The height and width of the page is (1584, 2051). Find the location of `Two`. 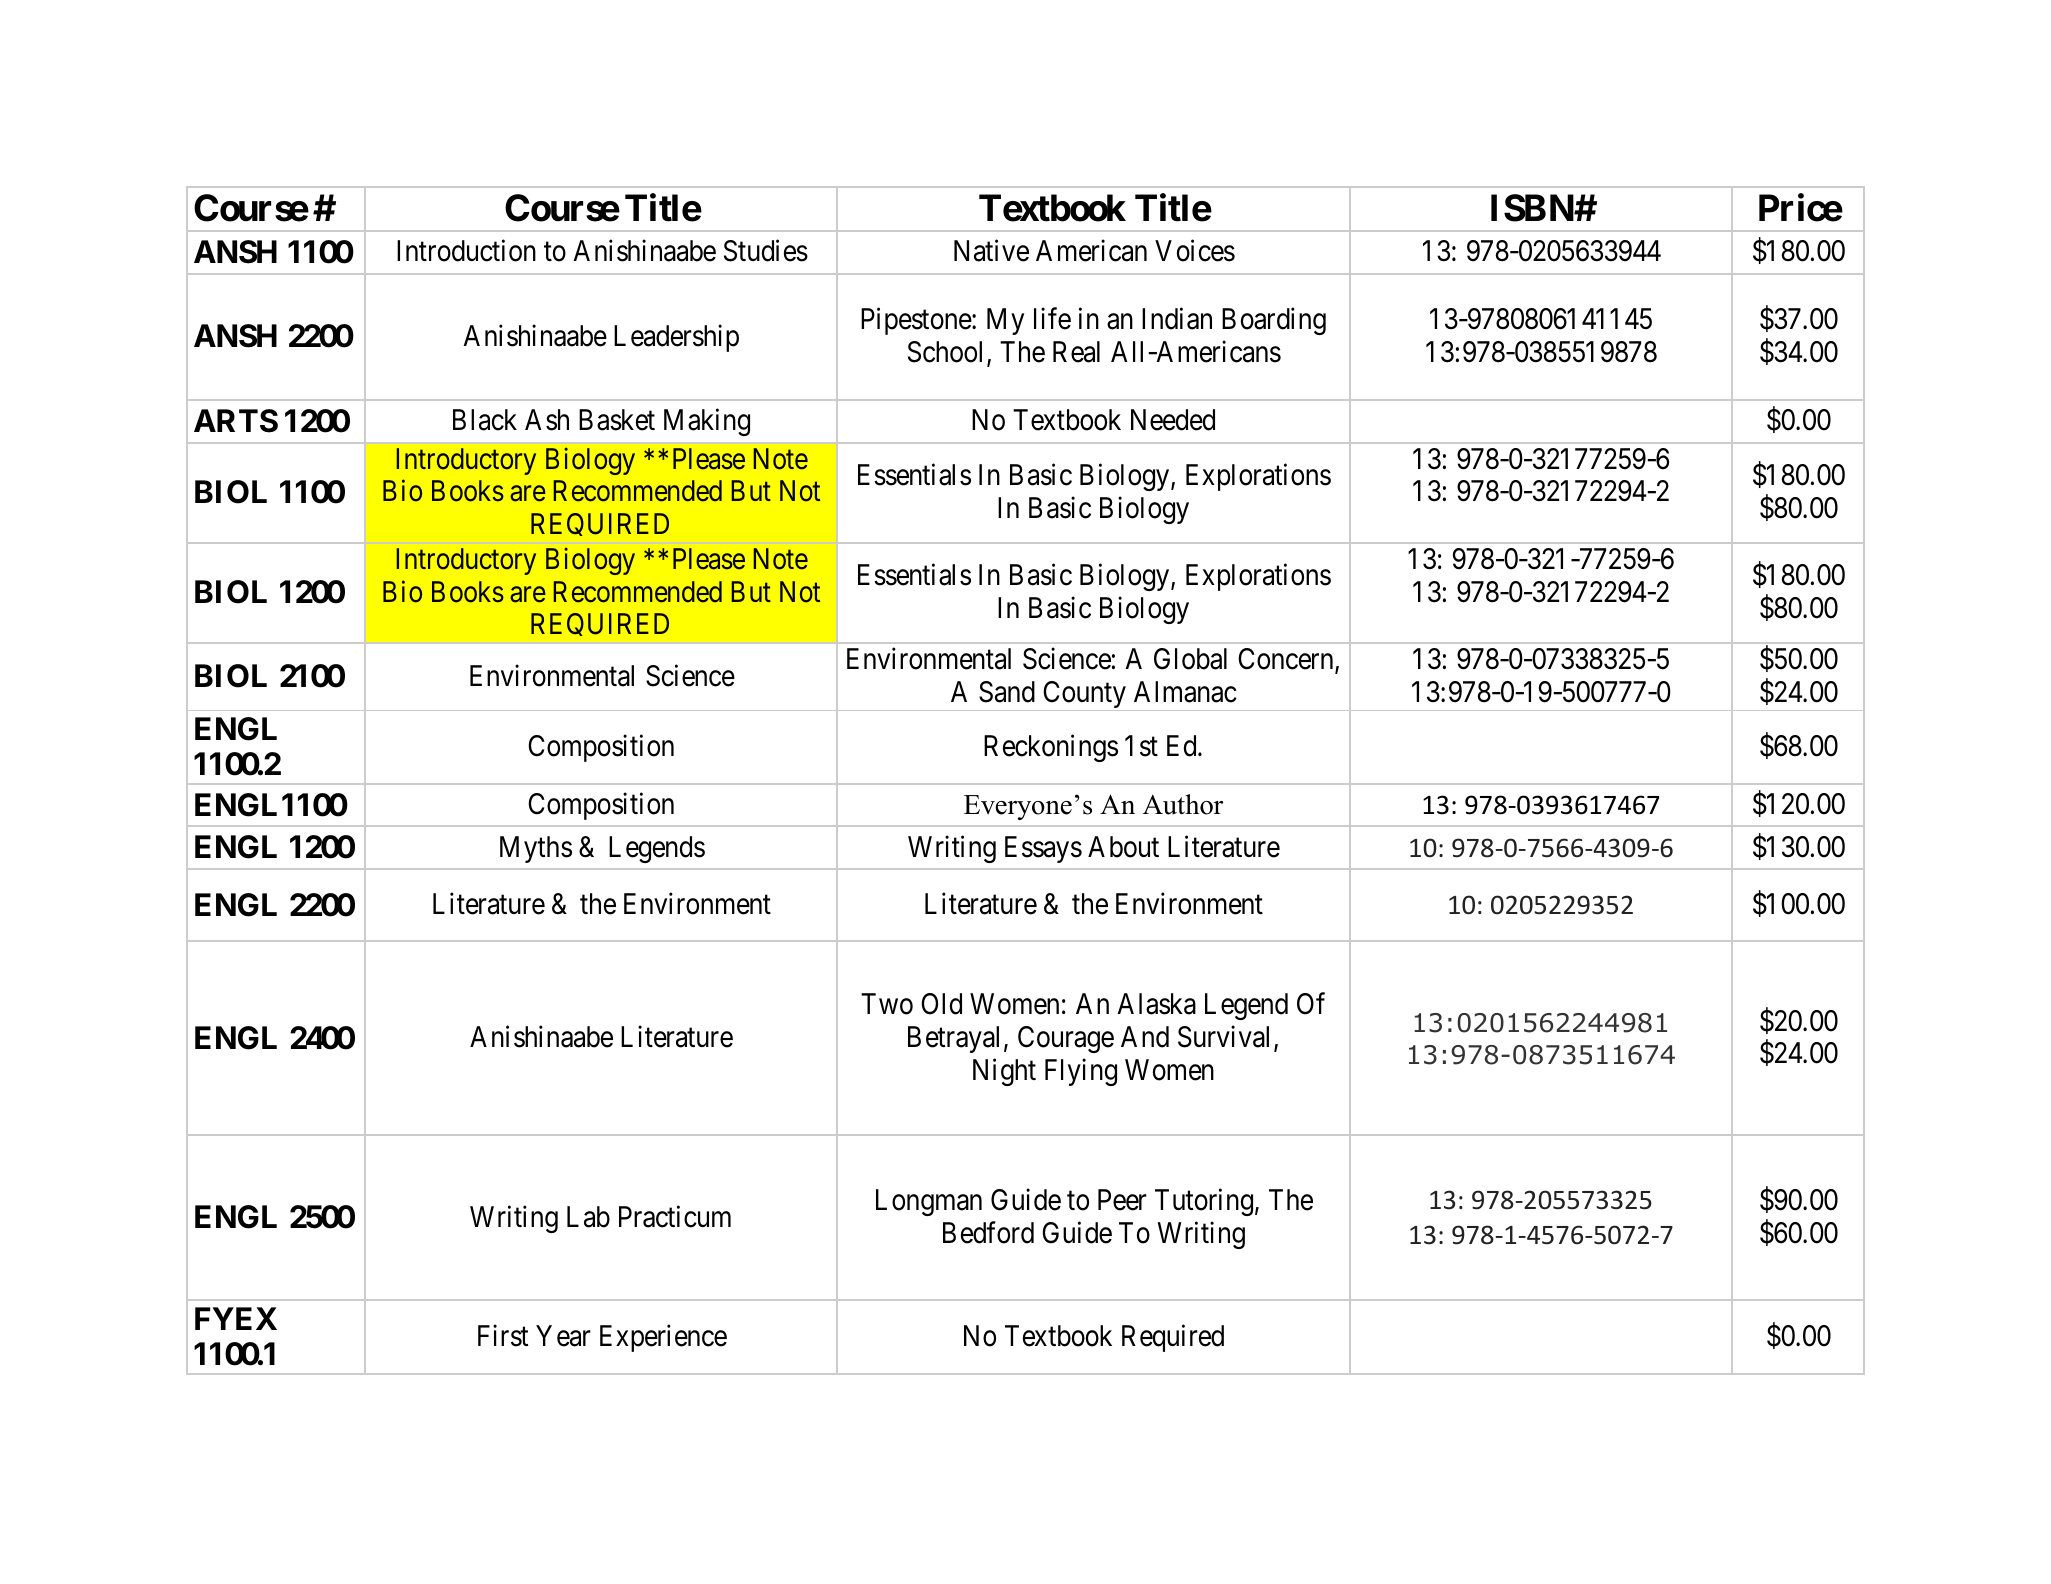

Two is located at coordinates (887, 1004).
